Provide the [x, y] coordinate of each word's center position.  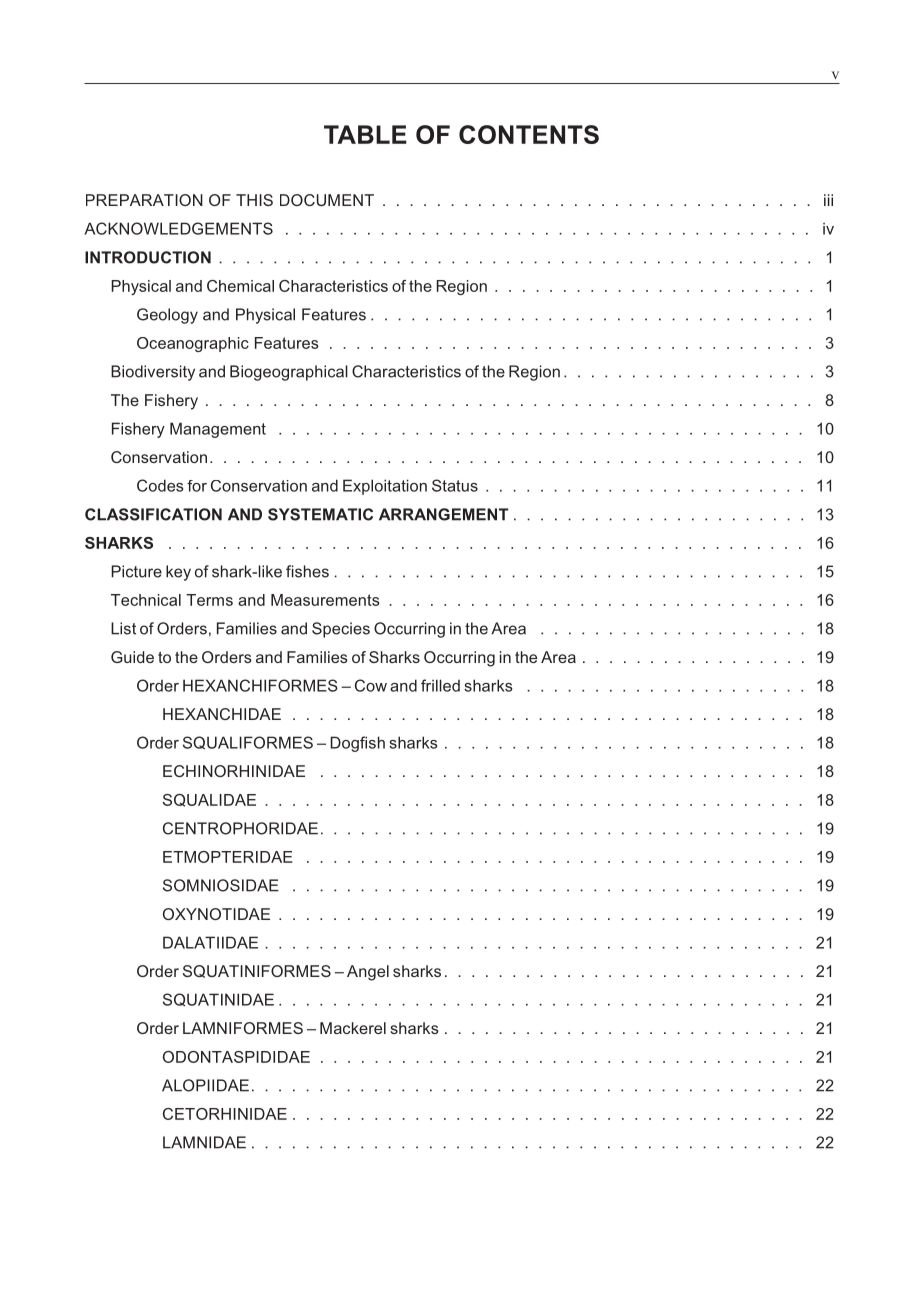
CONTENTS [529, 134]
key [178, 573]
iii [828, 200]
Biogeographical [289, 373]
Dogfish [357, 744]
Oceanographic [193, 344]
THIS [254, 200]
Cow [371, 685]
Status [455, 485]
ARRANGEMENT [443, 514]
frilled [440, 685]
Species [341, 630]
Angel [368, 973]
